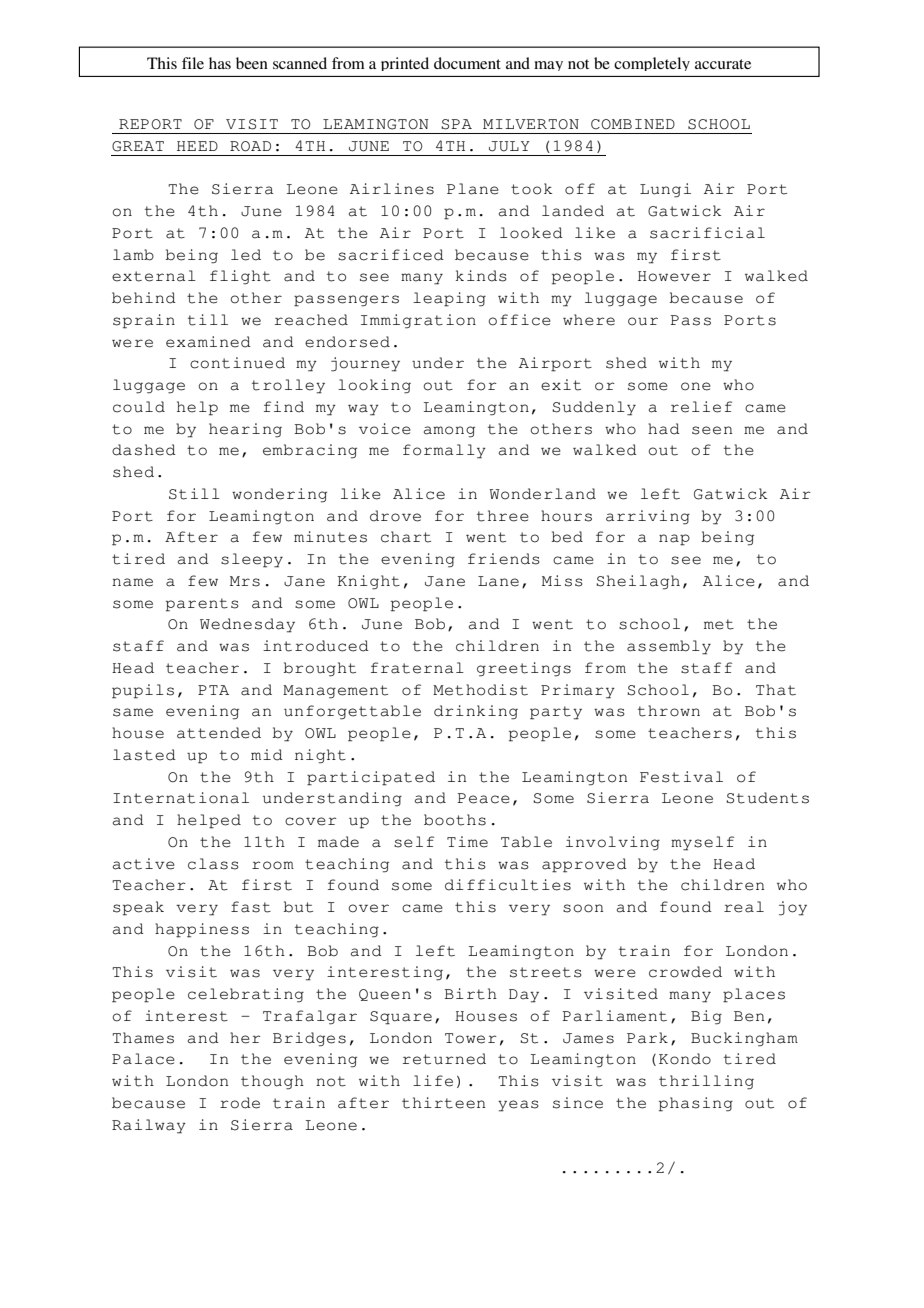 The height and width of the screenshot is (1308, 924). I want to click on thirteen, so click(443, 1103).
